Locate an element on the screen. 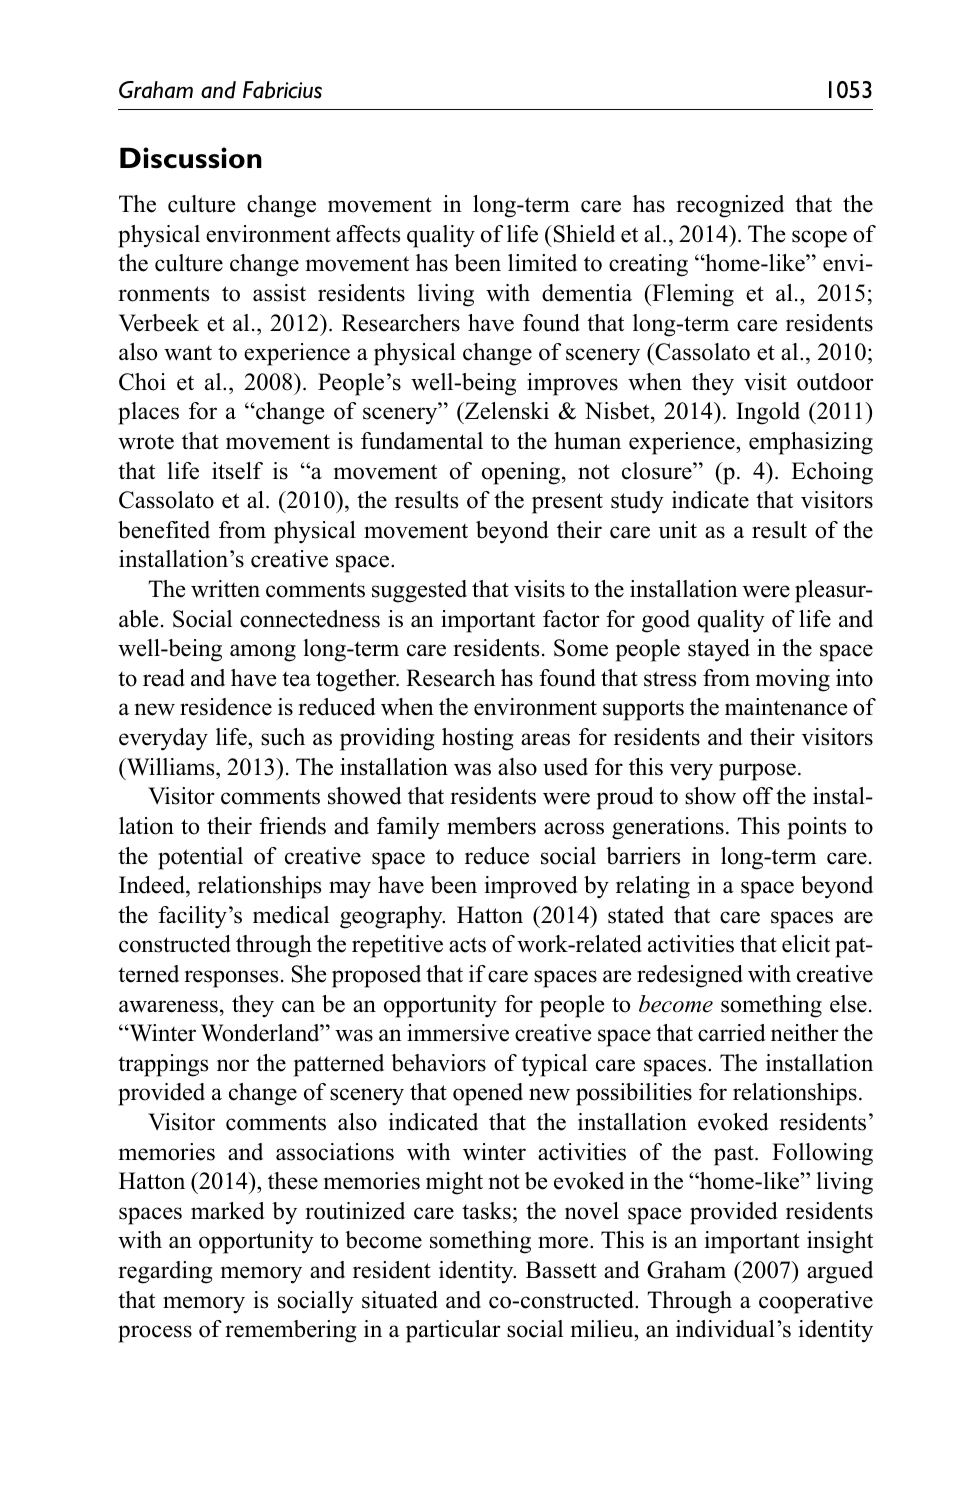  itself is located at coordinates (237, 471).
